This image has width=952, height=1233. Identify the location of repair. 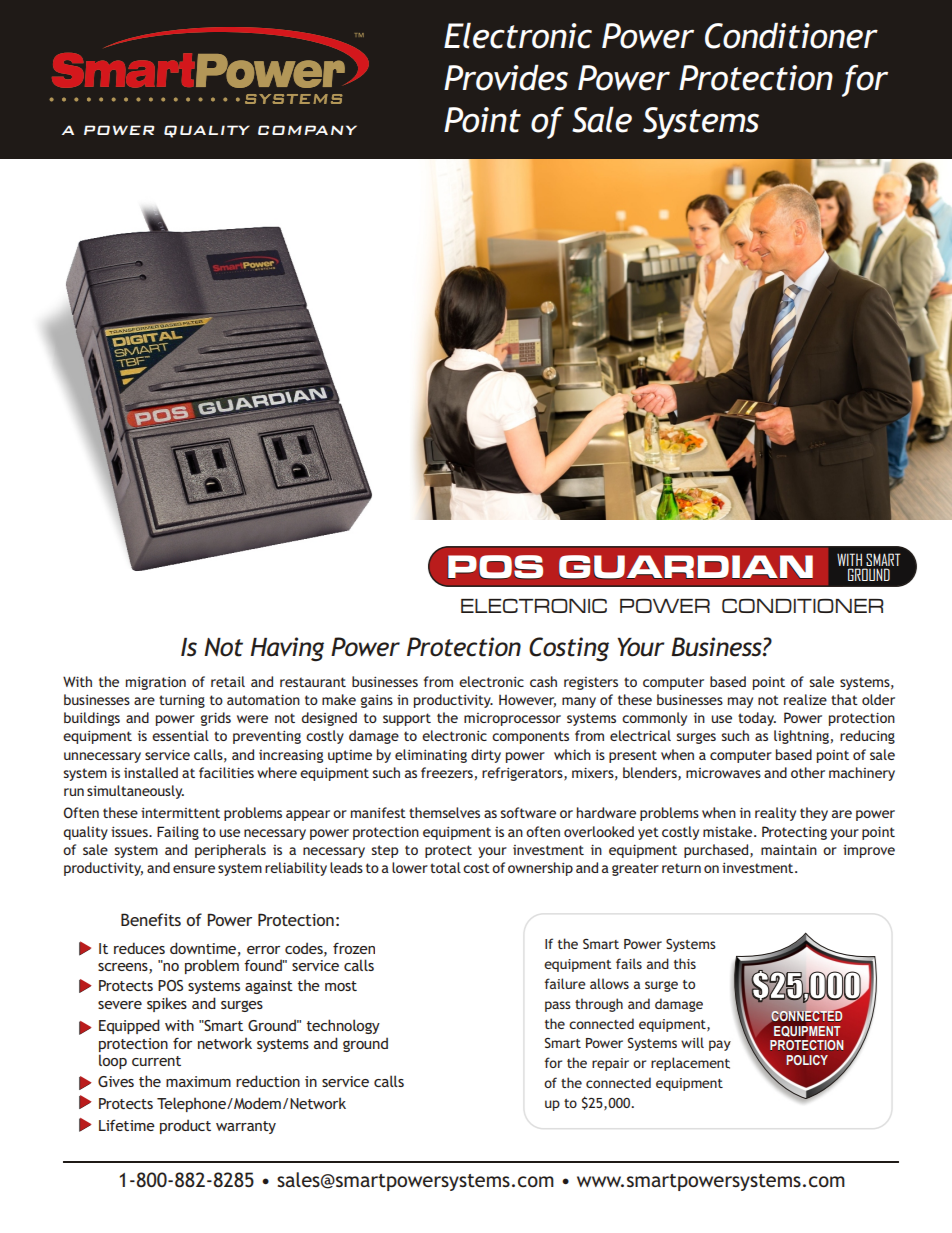
(610, 1064).
